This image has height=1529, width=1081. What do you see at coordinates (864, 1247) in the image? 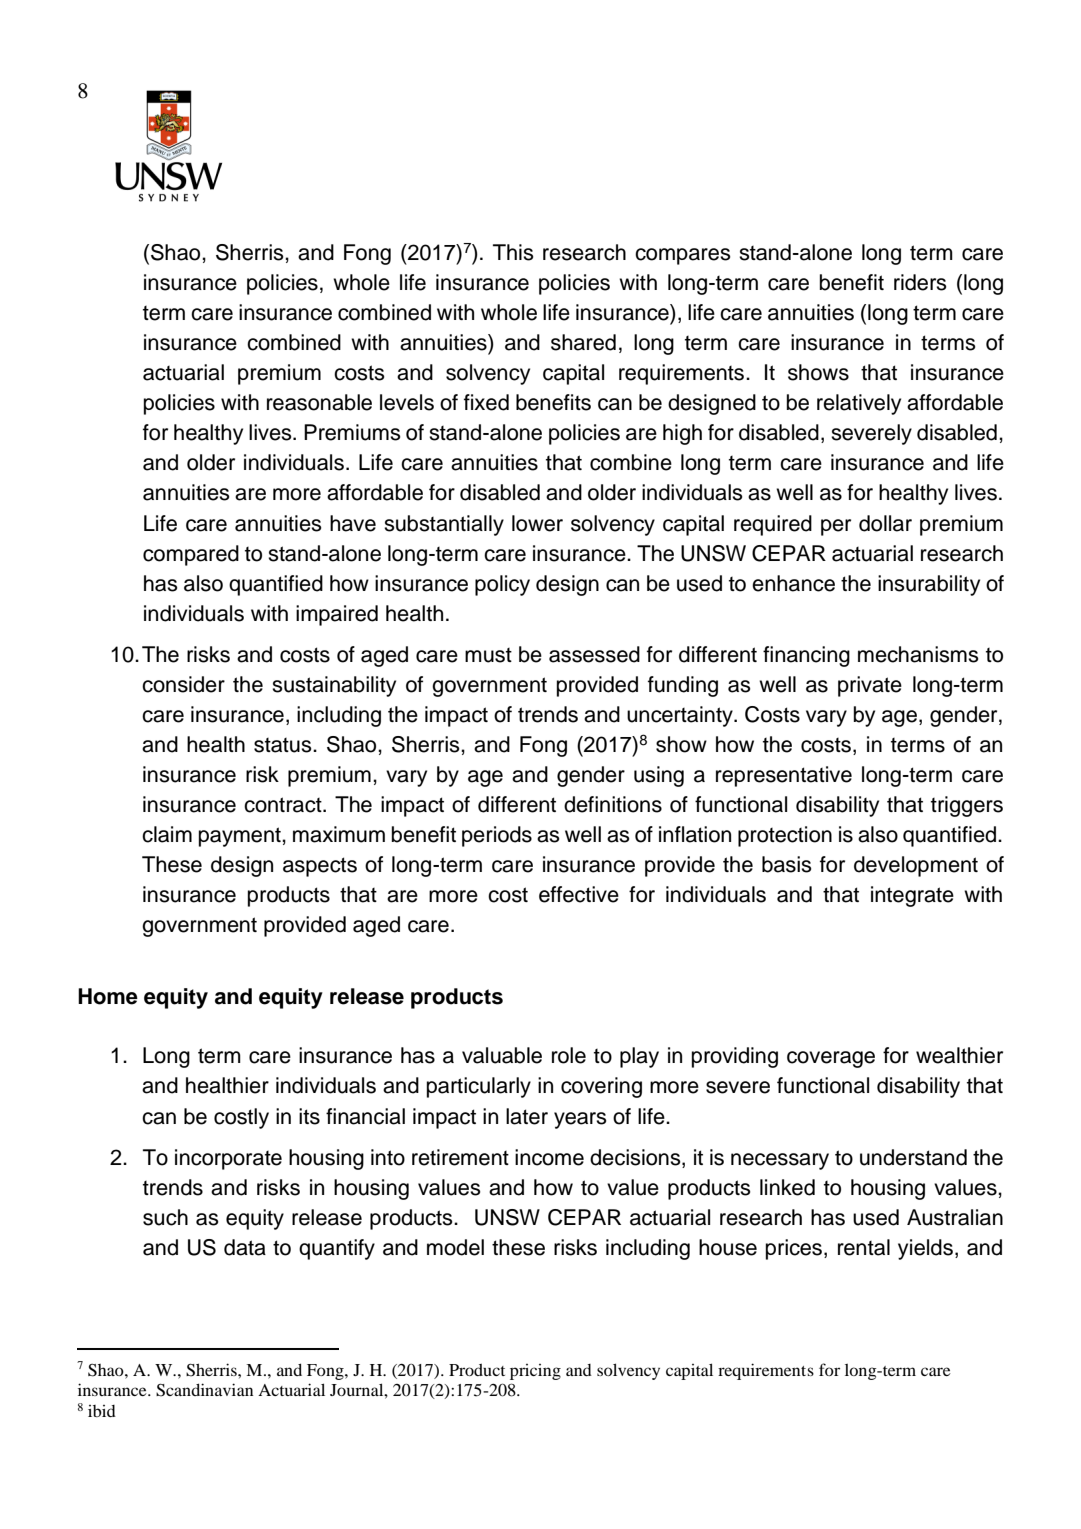
I see `rental` at bounding box center [864, 1247].
